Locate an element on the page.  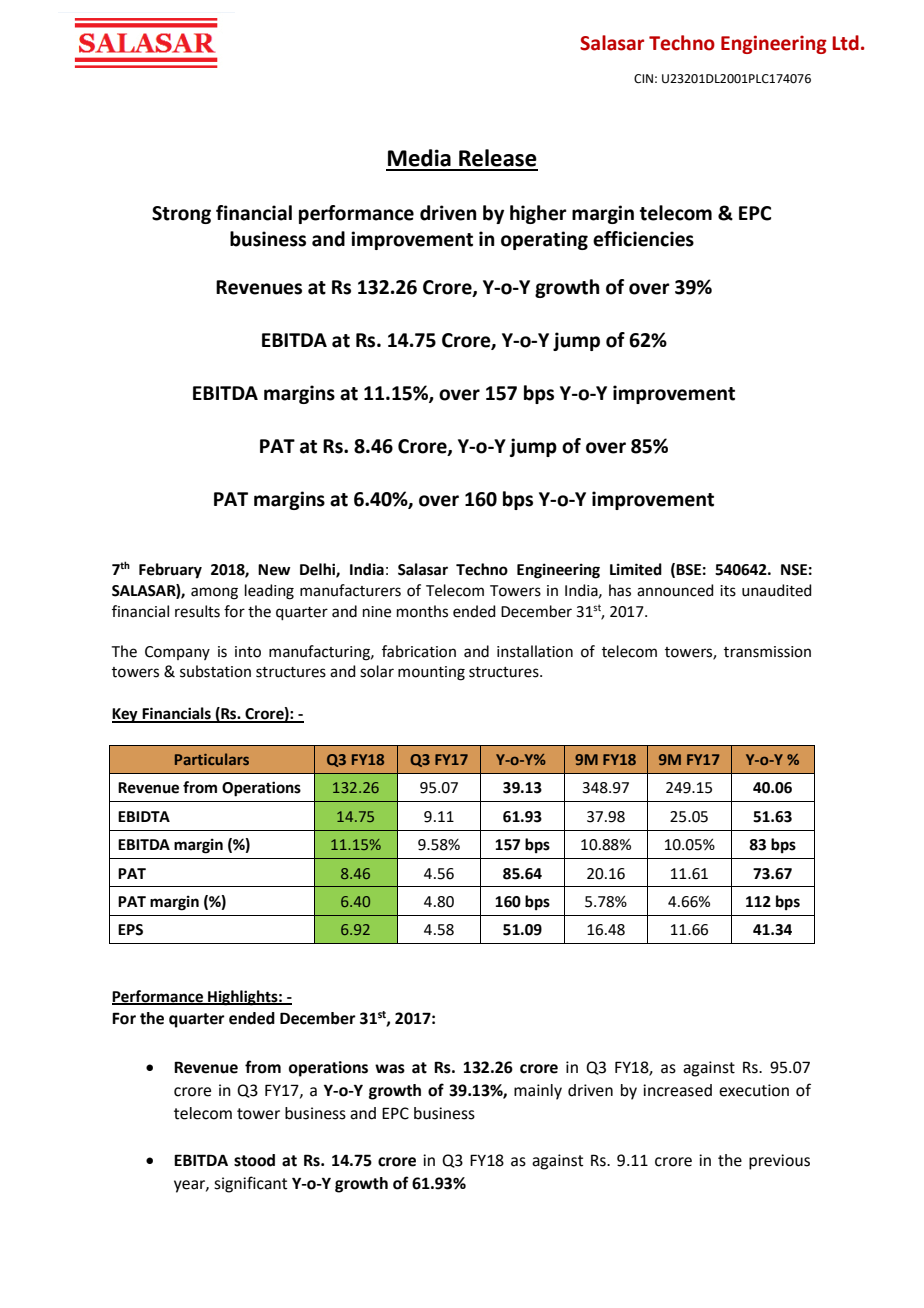
Ltd is located at coordinates (845, 43).
